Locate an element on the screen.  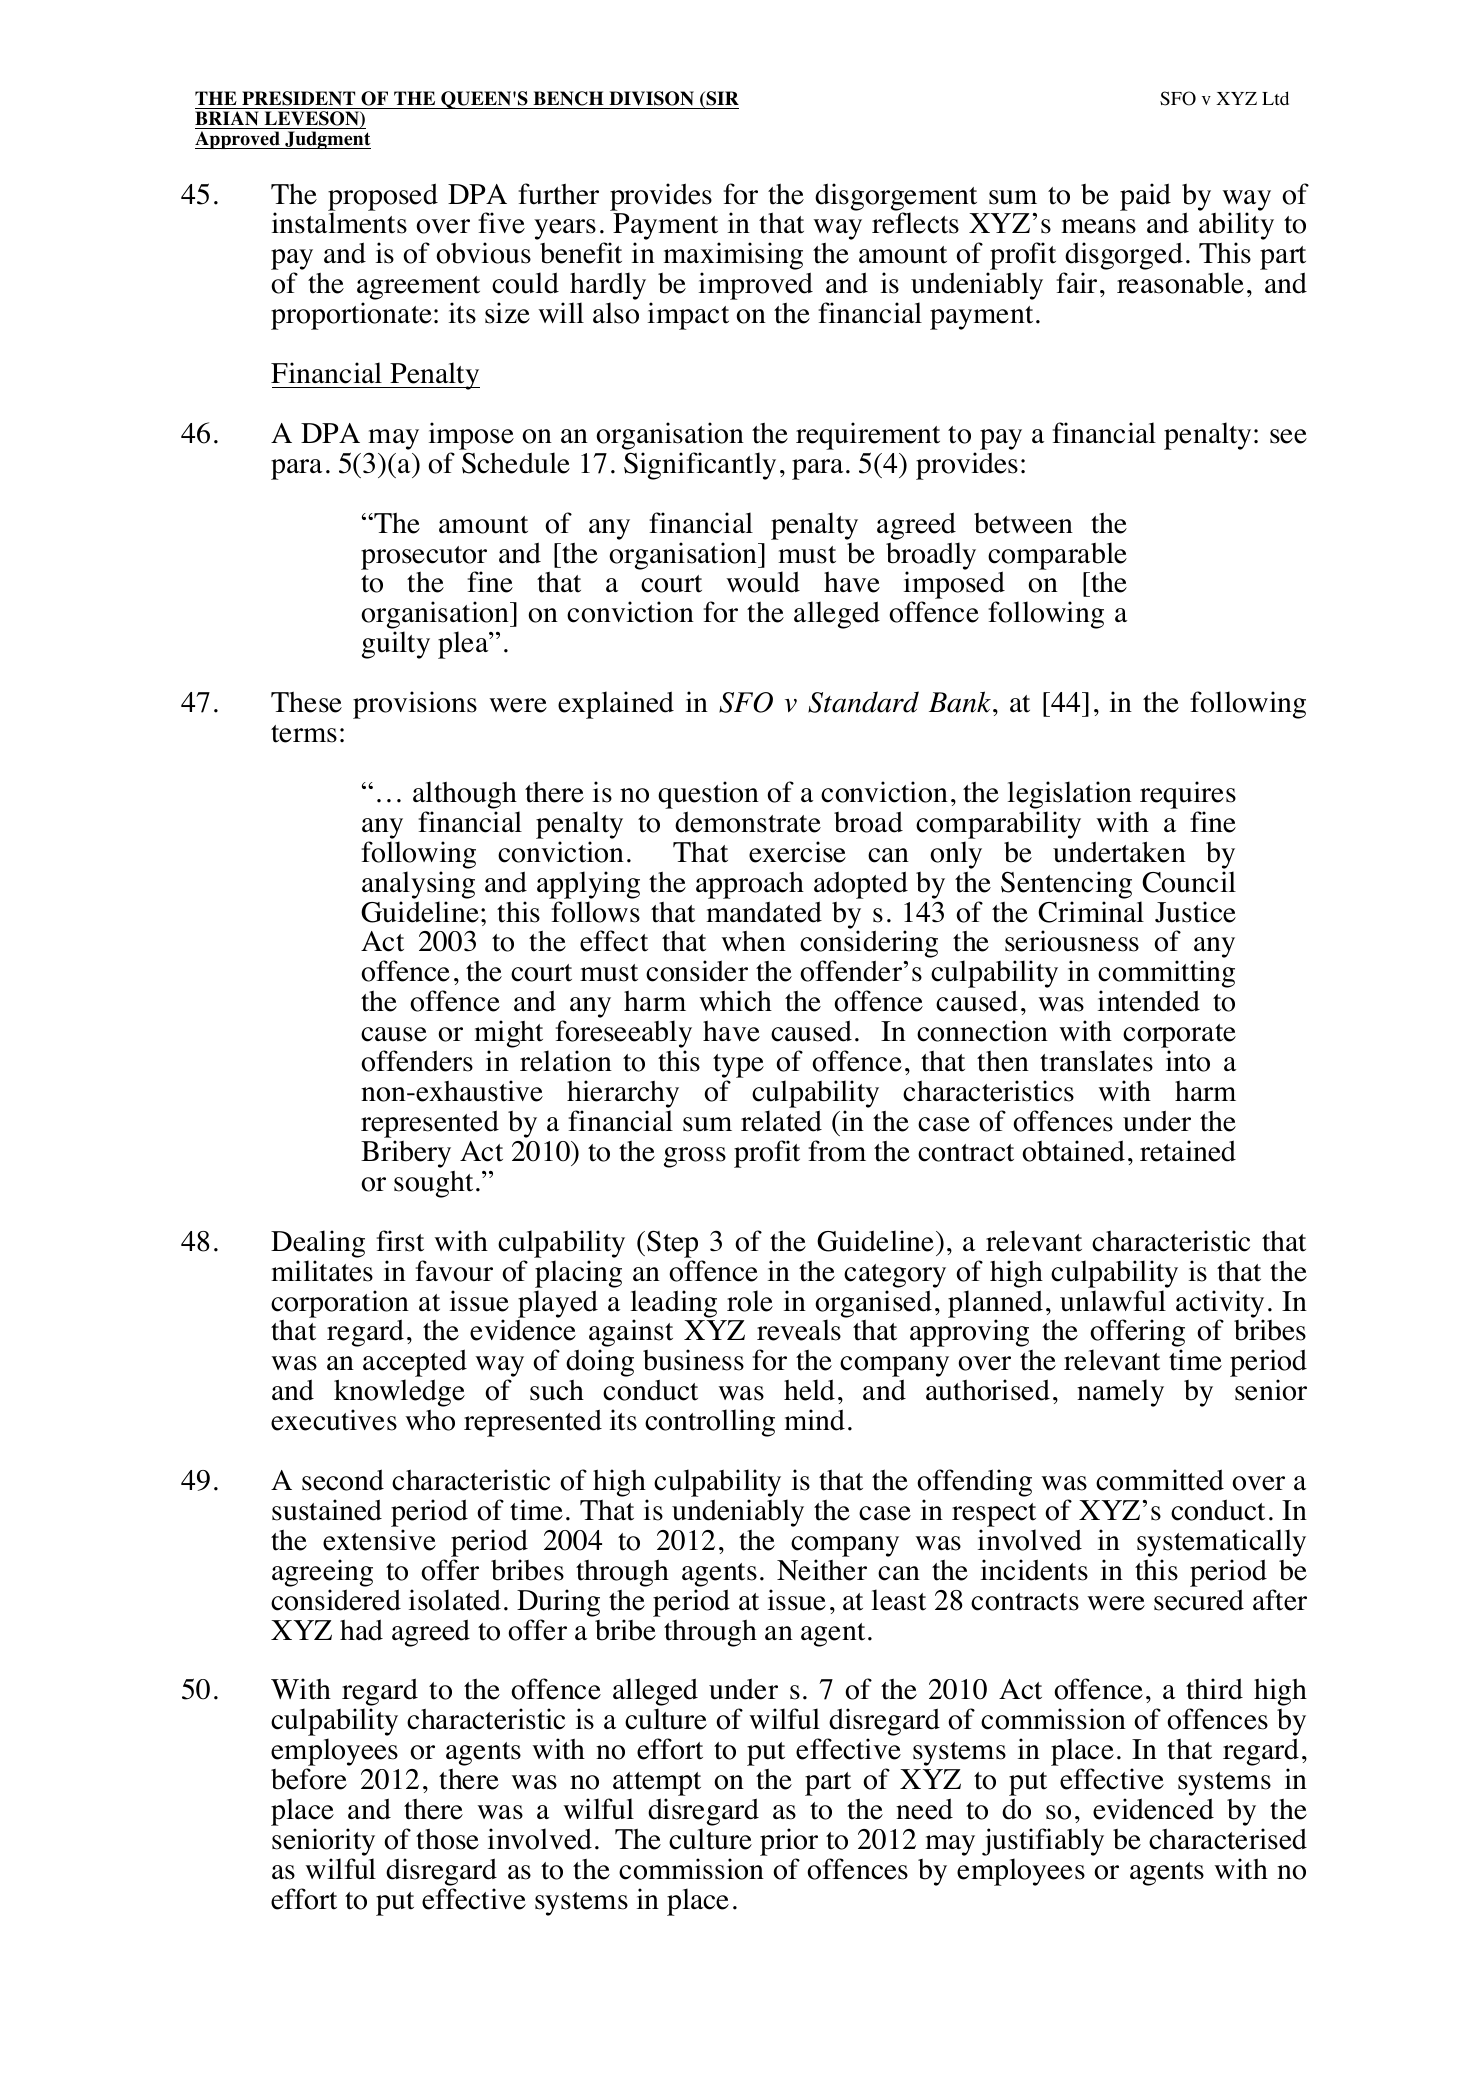
second is located at coordinates (343, 1480).
